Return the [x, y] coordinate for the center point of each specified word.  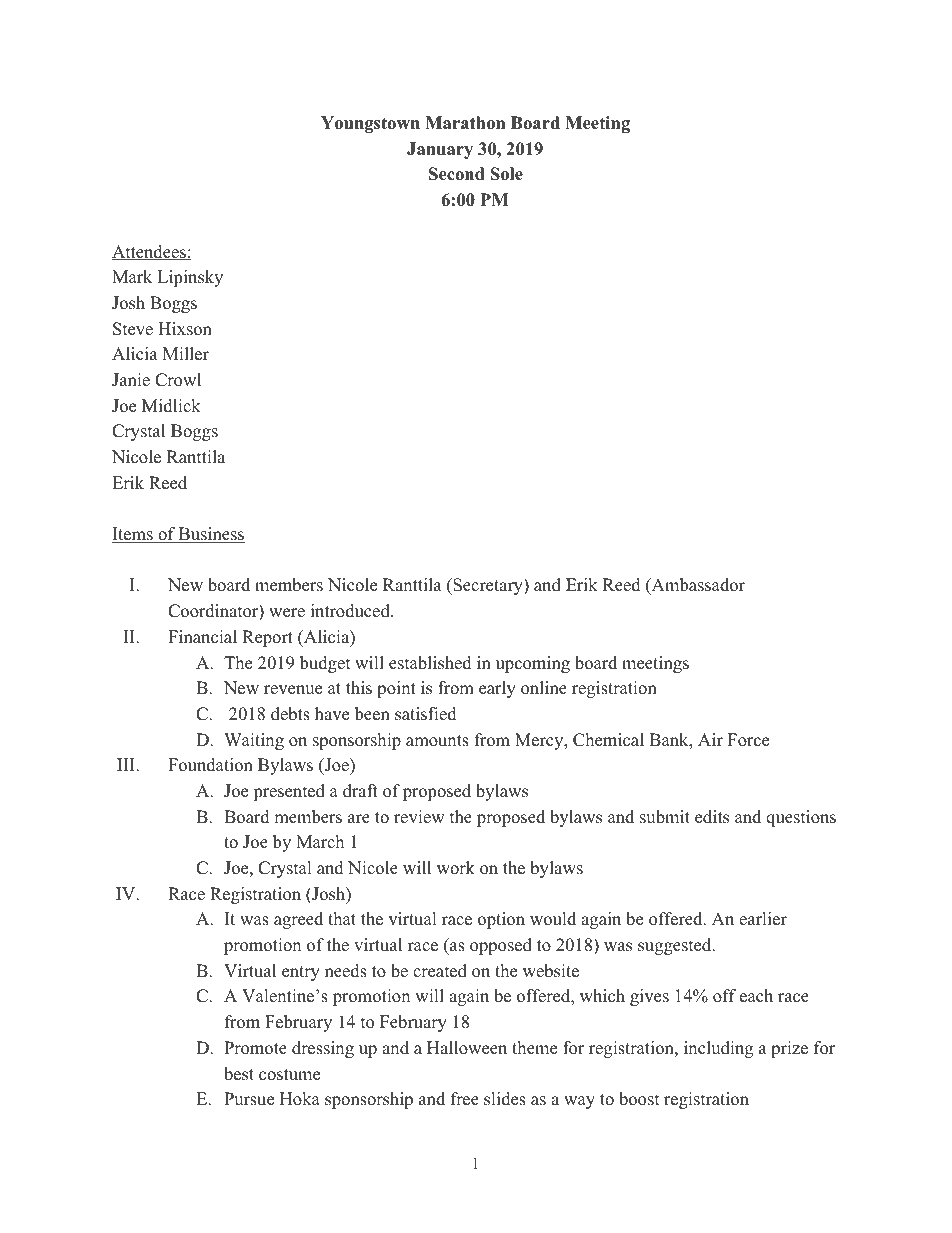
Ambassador [697, 586]
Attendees [150, 252]
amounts [437, 741]
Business [211, 535]
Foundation [210, 765]
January [440, 150]
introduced [351, 611]
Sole [506, 174]
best [239, 1074]
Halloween [467, 1048]
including [718, 1049]
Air [710, 739]
